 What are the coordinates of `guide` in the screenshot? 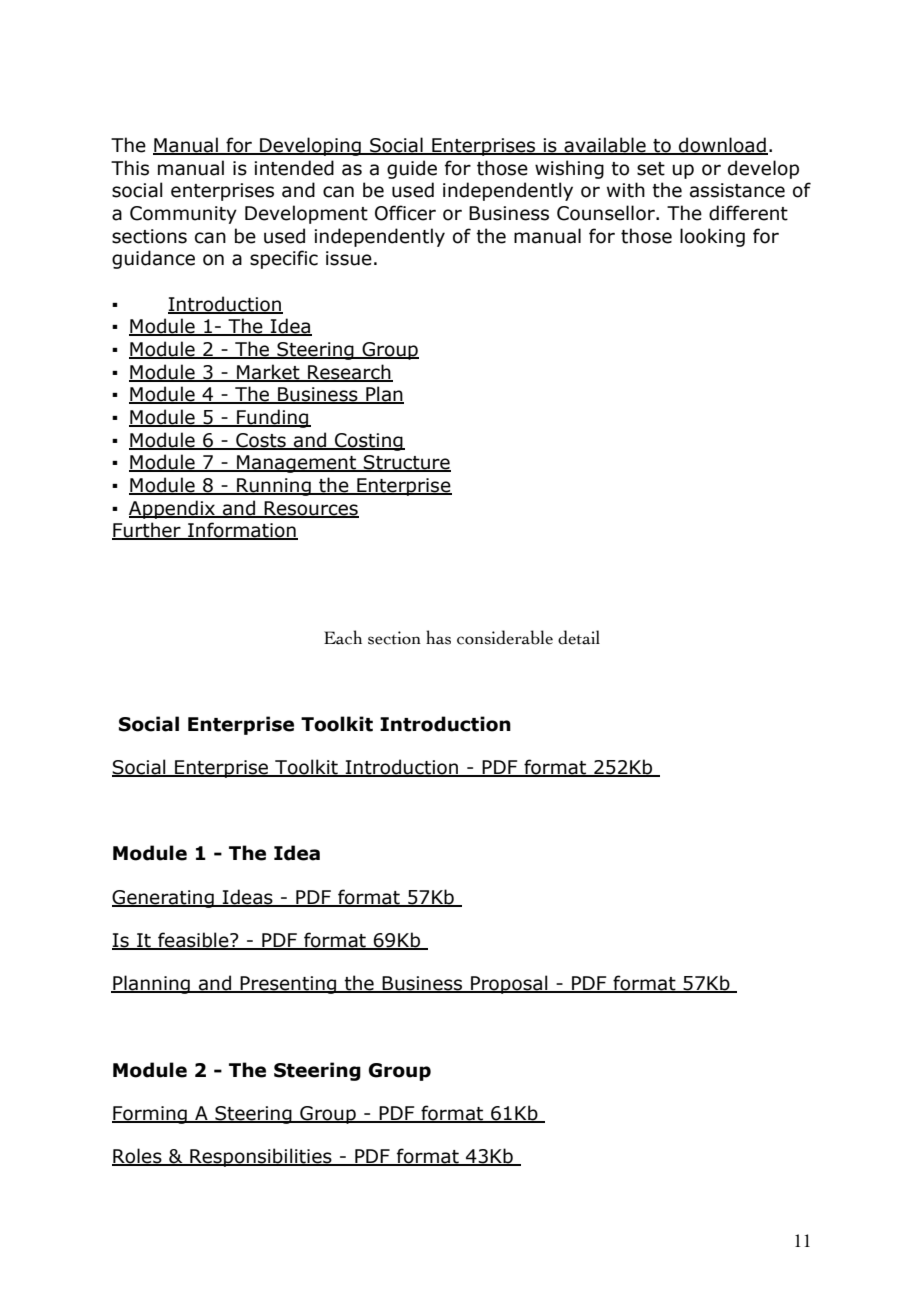 It's located at (412, 169).
